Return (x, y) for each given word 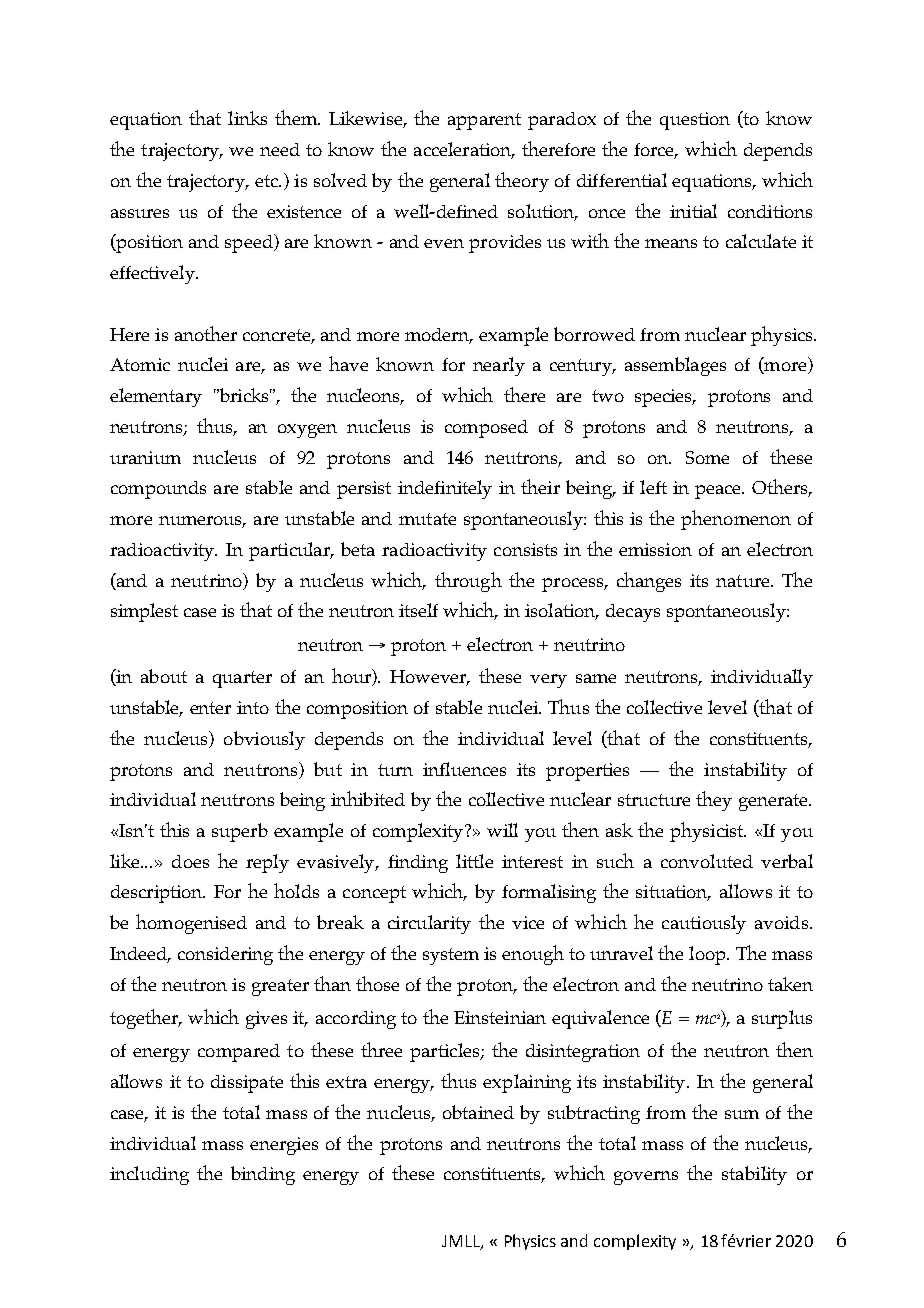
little (474, 861)
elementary (156, 397)
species (665, 398)
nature (744, 581)
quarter (242, 679)
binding (263, 1175)
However (429, 678)
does (190, 861)
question (695, 121)
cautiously (704, 924)
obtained (478, 1112)
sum (742, 1114)
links (247, 118)
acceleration (464, 150)
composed (486, 429)
